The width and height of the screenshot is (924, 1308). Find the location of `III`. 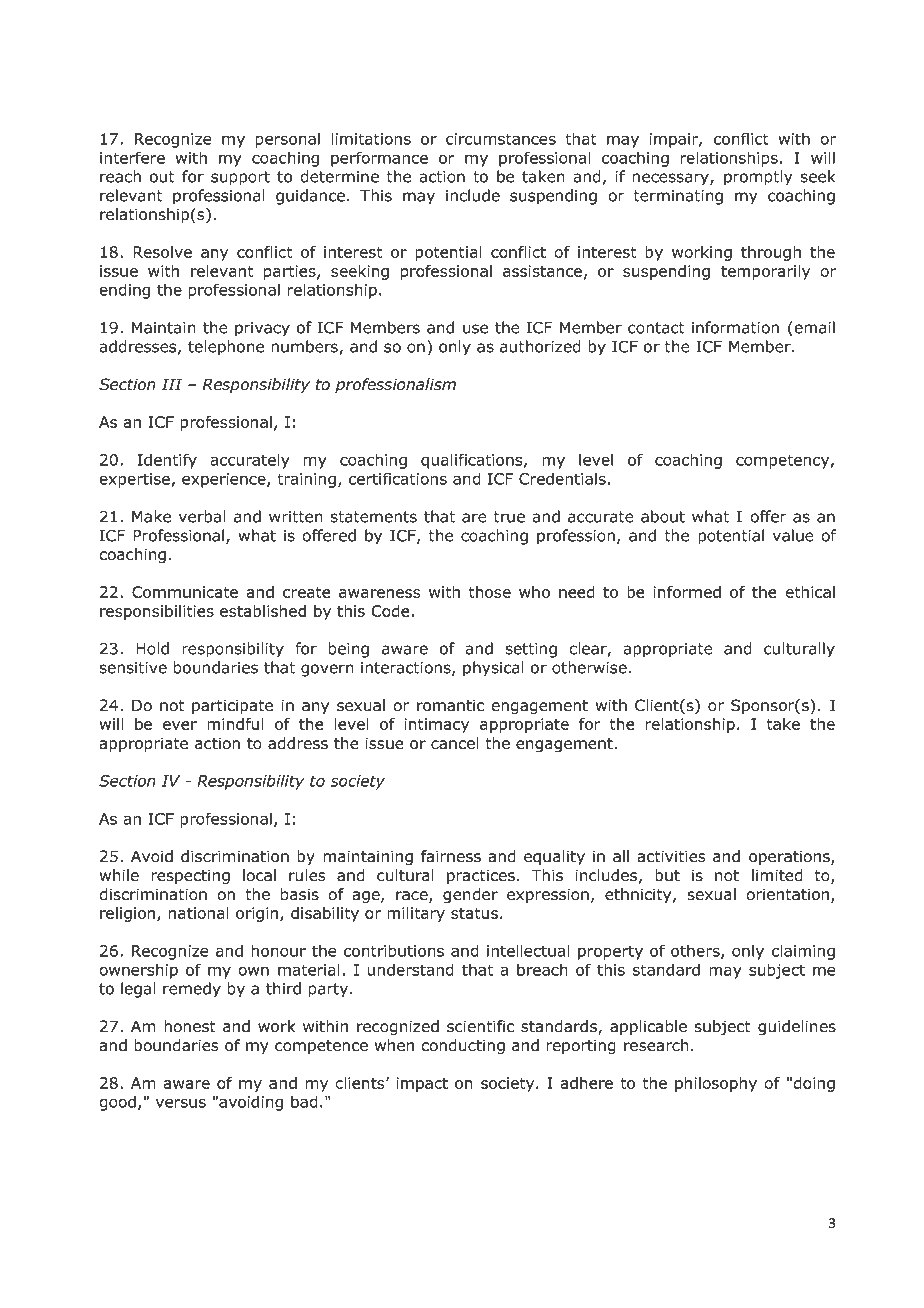

III is located at coordinates (172, 384).
